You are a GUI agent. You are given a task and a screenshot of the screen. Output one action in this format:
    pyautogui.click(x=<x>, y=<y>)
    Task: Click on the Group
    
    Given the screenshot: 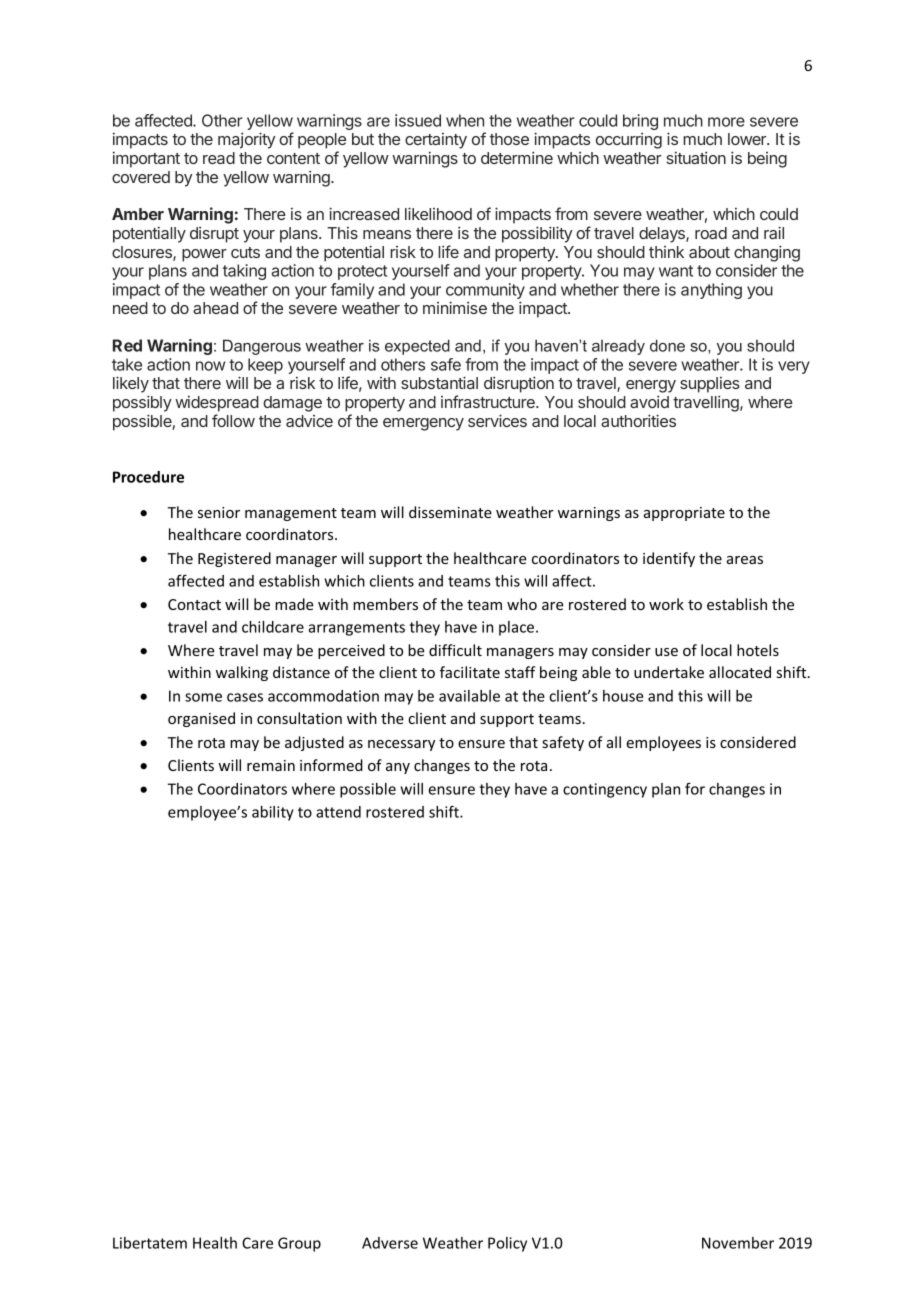 What is the action you would take?
    pyautogui.click(x=299, y=1244)
